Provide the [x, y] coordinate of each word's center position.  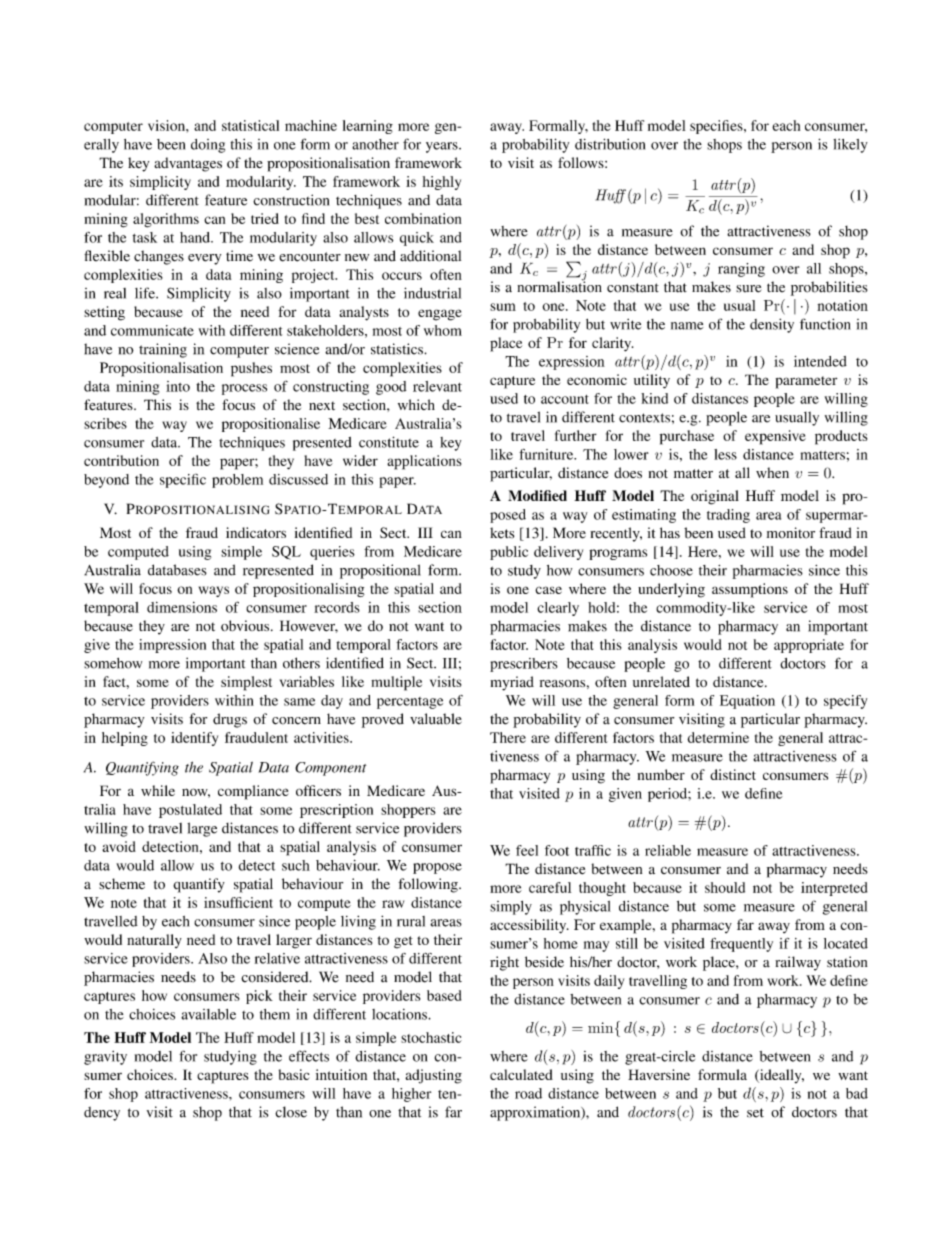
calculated [521, 1074]
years [443, 147]
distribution [610, 144]
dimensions [182, 607]
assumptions [750, 590]
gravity [105, 1058]
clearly [558, 609]
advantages [188, 164]
